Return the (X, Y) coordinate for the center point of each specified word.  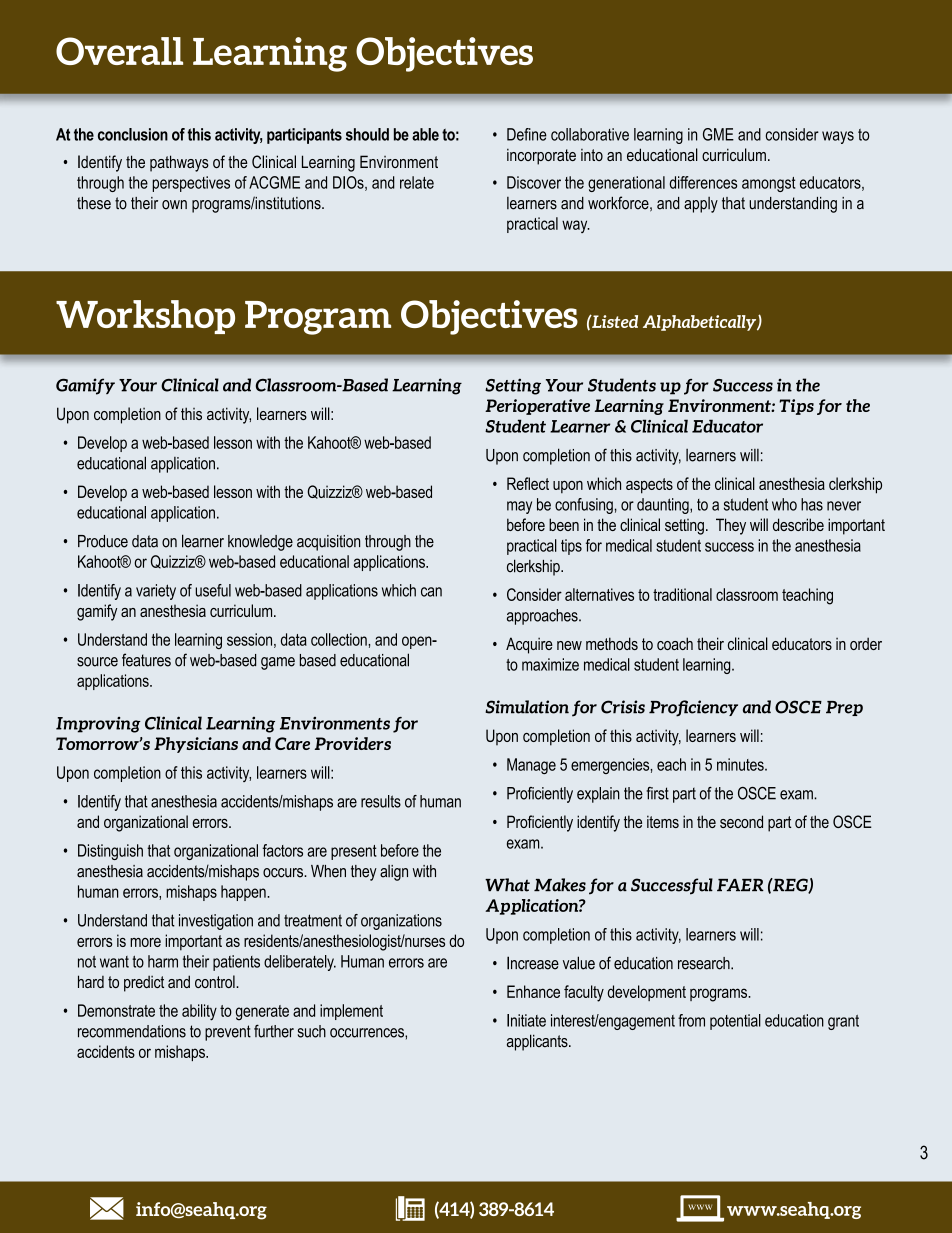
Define (527, 134)
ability (199, 1012)
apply (701, 205)
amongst (768, 184)
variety (156, 592)
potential (735, 1022)
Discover (534, 182)
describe (798, 524)
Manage (531, 766)
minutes (741, 764)
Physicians (196, 745)
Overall (119, 51)
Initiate (526, 1020)
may (519, 507)
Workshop (145, 317)
